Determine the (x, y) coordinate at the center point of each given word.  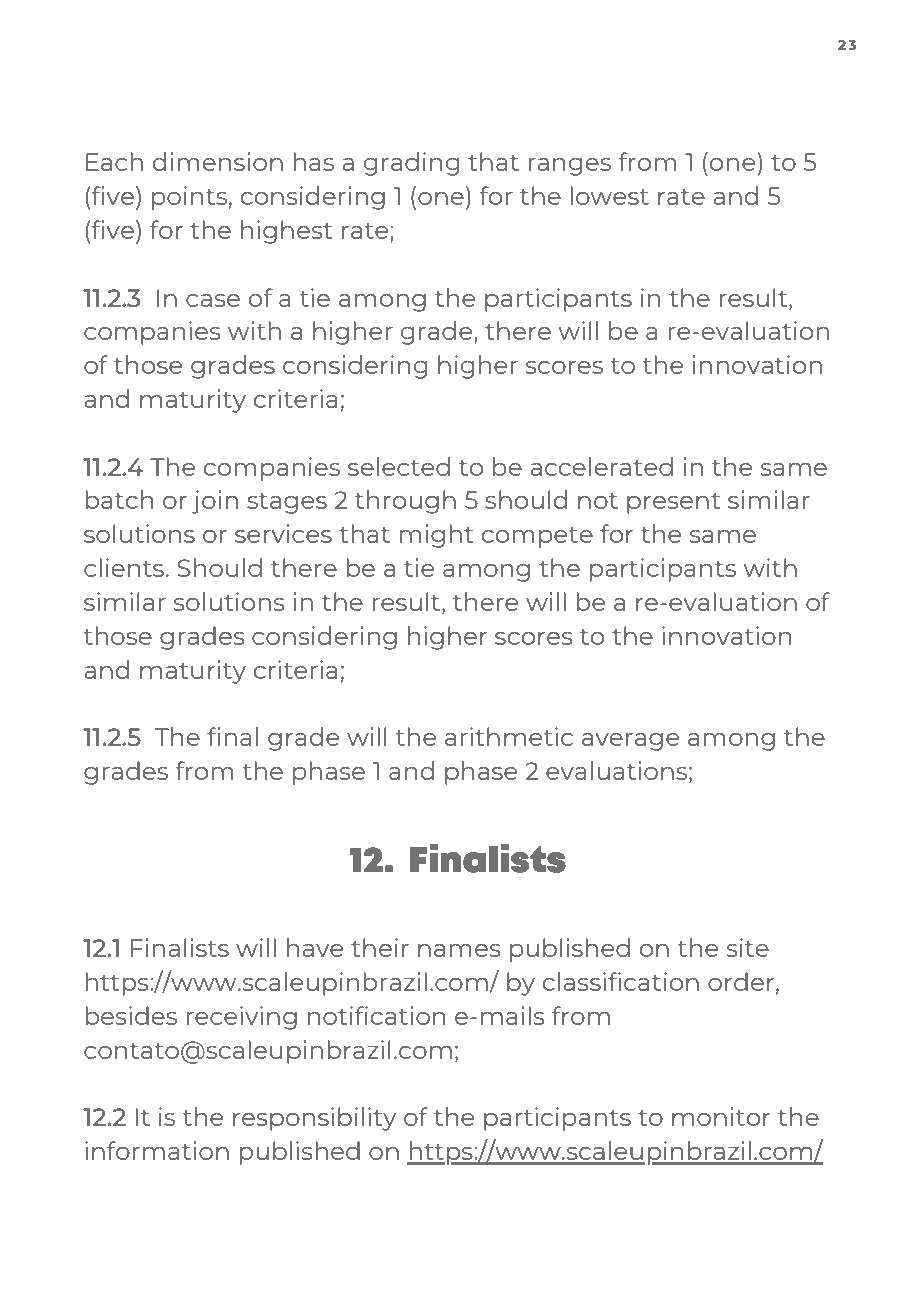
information (157, 1150)
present (673, 503)
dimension (218, 161)
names (459, 950)
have (315, 947)
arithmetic (509, 736)
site (748, 947)
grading (412, 164)
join (215, 502)
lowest (609, 195)
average (630, 742)
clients (124, 567)
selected (399, 466)
